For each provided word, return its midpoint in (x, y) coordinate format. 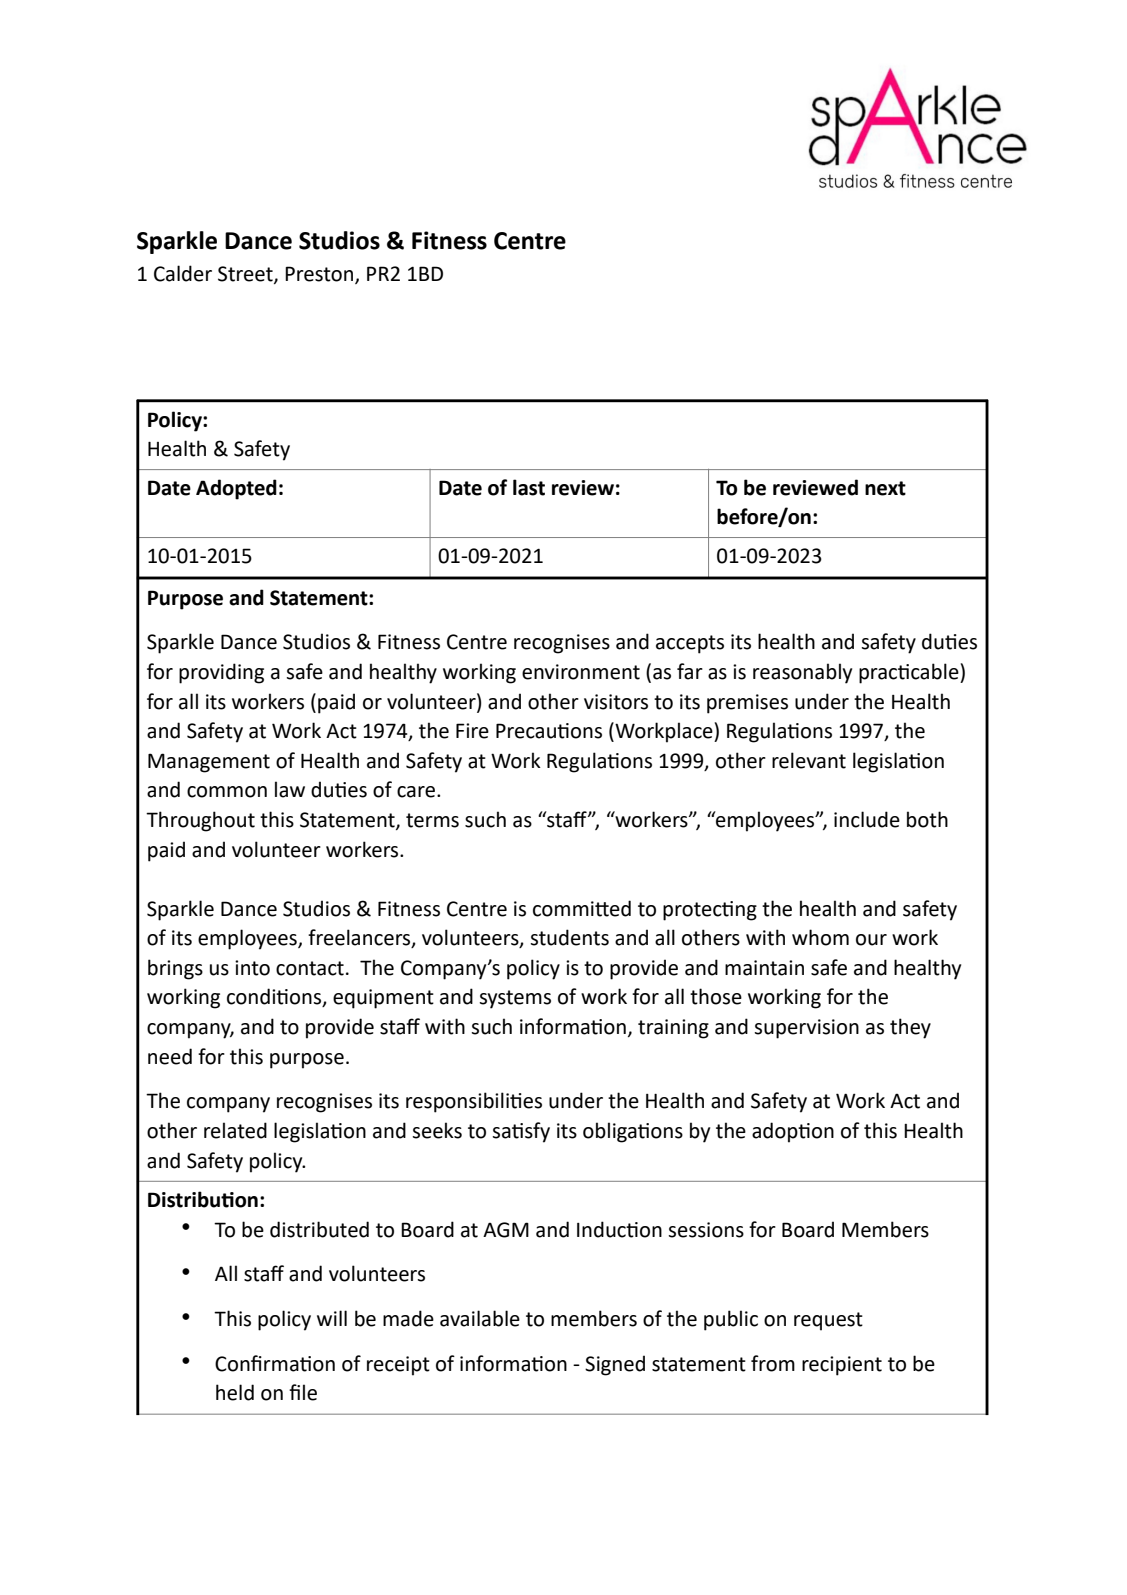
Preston (320, 275)
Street (246, 275)
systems (515, 999)
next (885, 488)
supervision (806, 1029)
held (235, 1392)
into (252, 968)
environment (581, 672)
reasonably (802, 673)
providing (221, 673)
